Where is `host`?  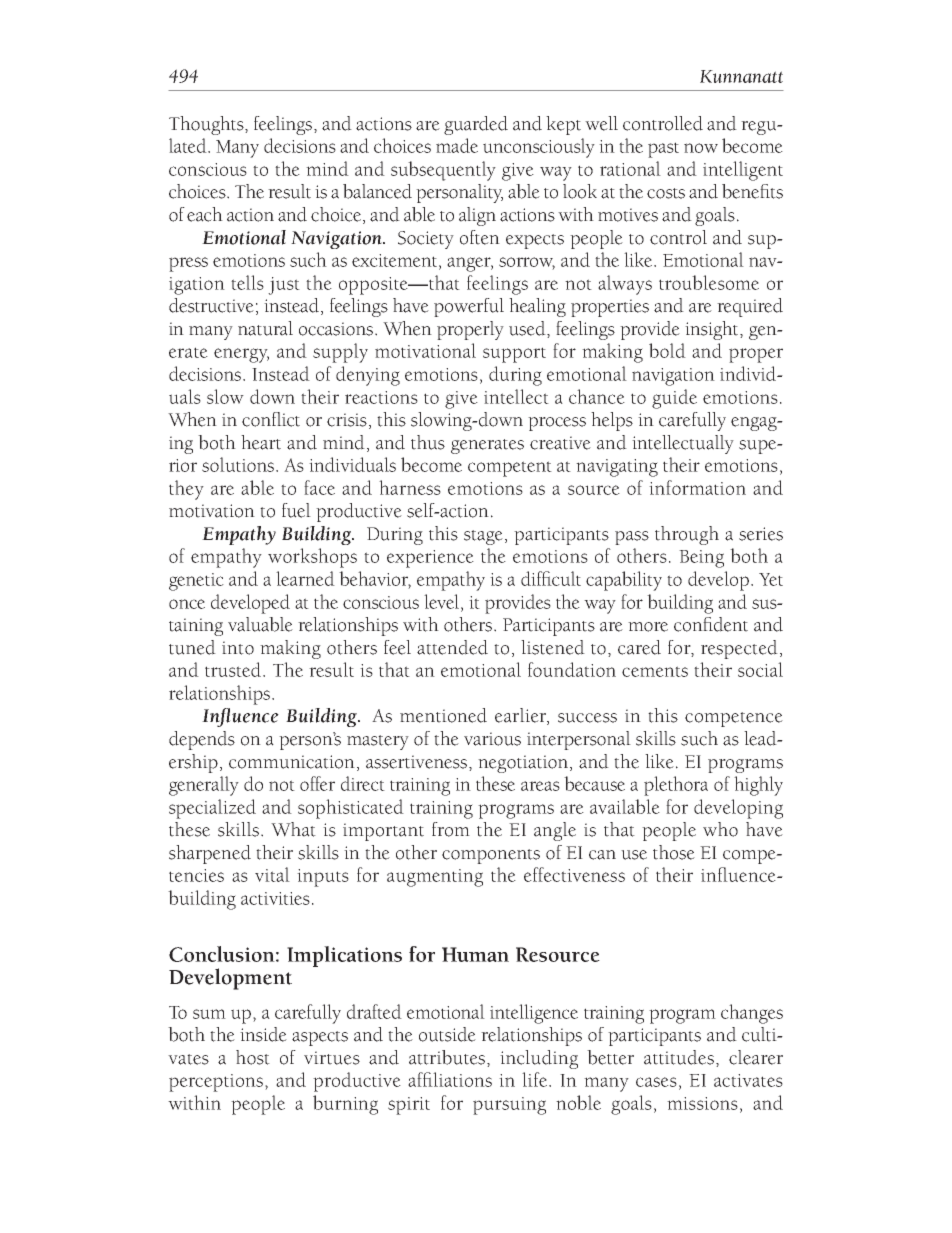
host is located at coordinates (253, 1057).
